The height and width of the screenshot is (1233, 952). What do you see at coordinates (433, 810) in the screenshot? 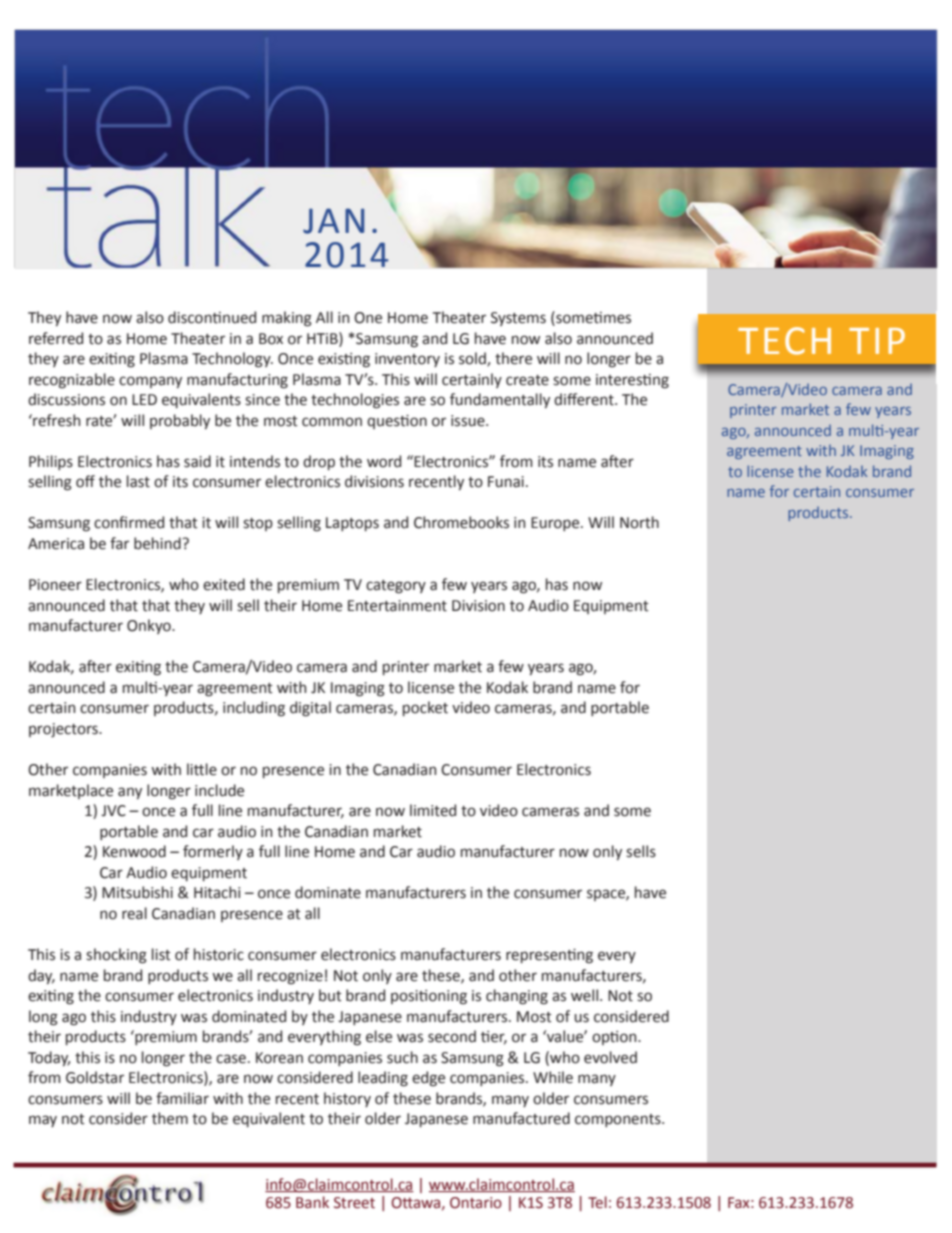
I see `limited` at bounding box center [433, 810].
